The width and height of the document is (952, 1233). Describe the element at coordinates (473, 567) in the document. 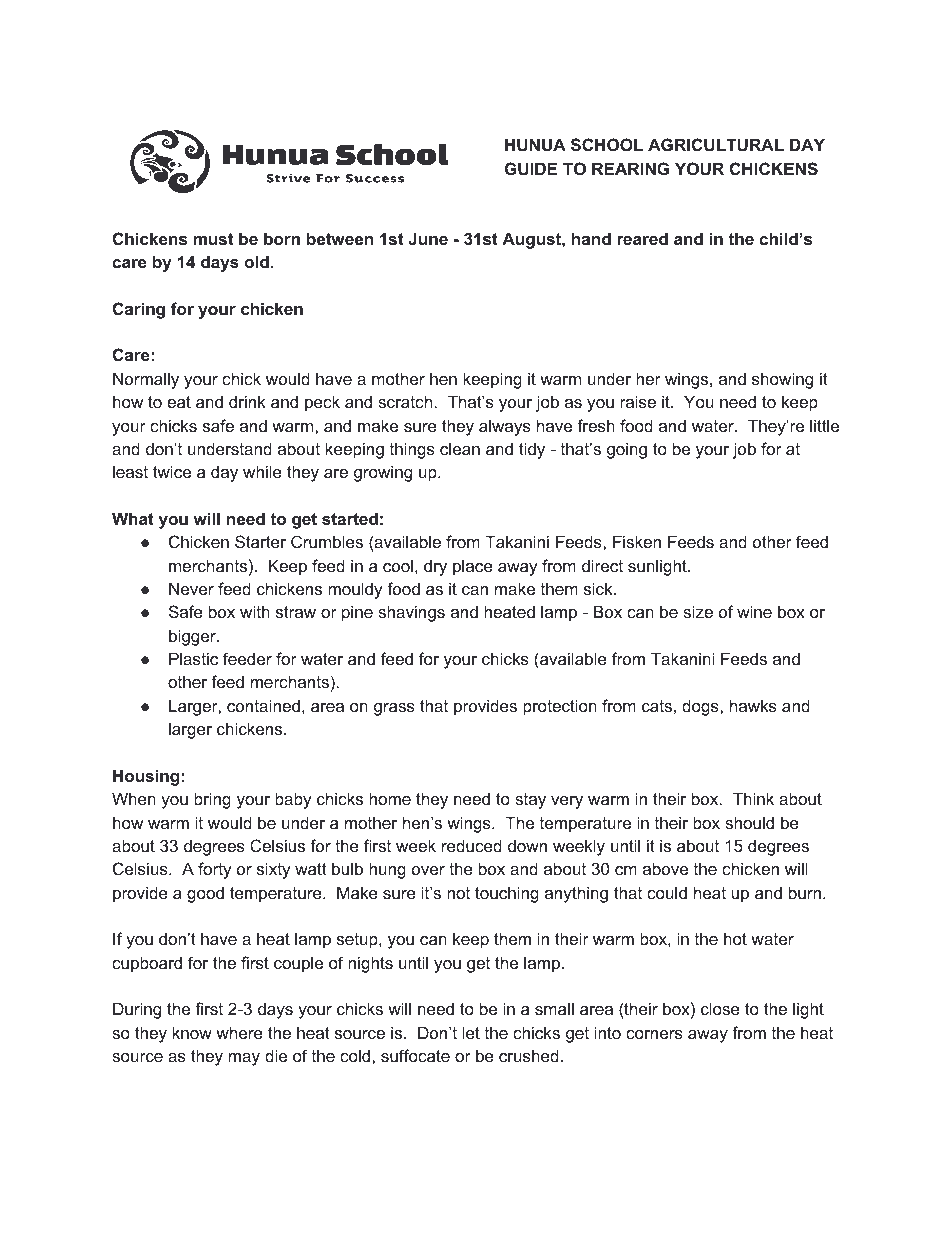

I see `place` at that location.
